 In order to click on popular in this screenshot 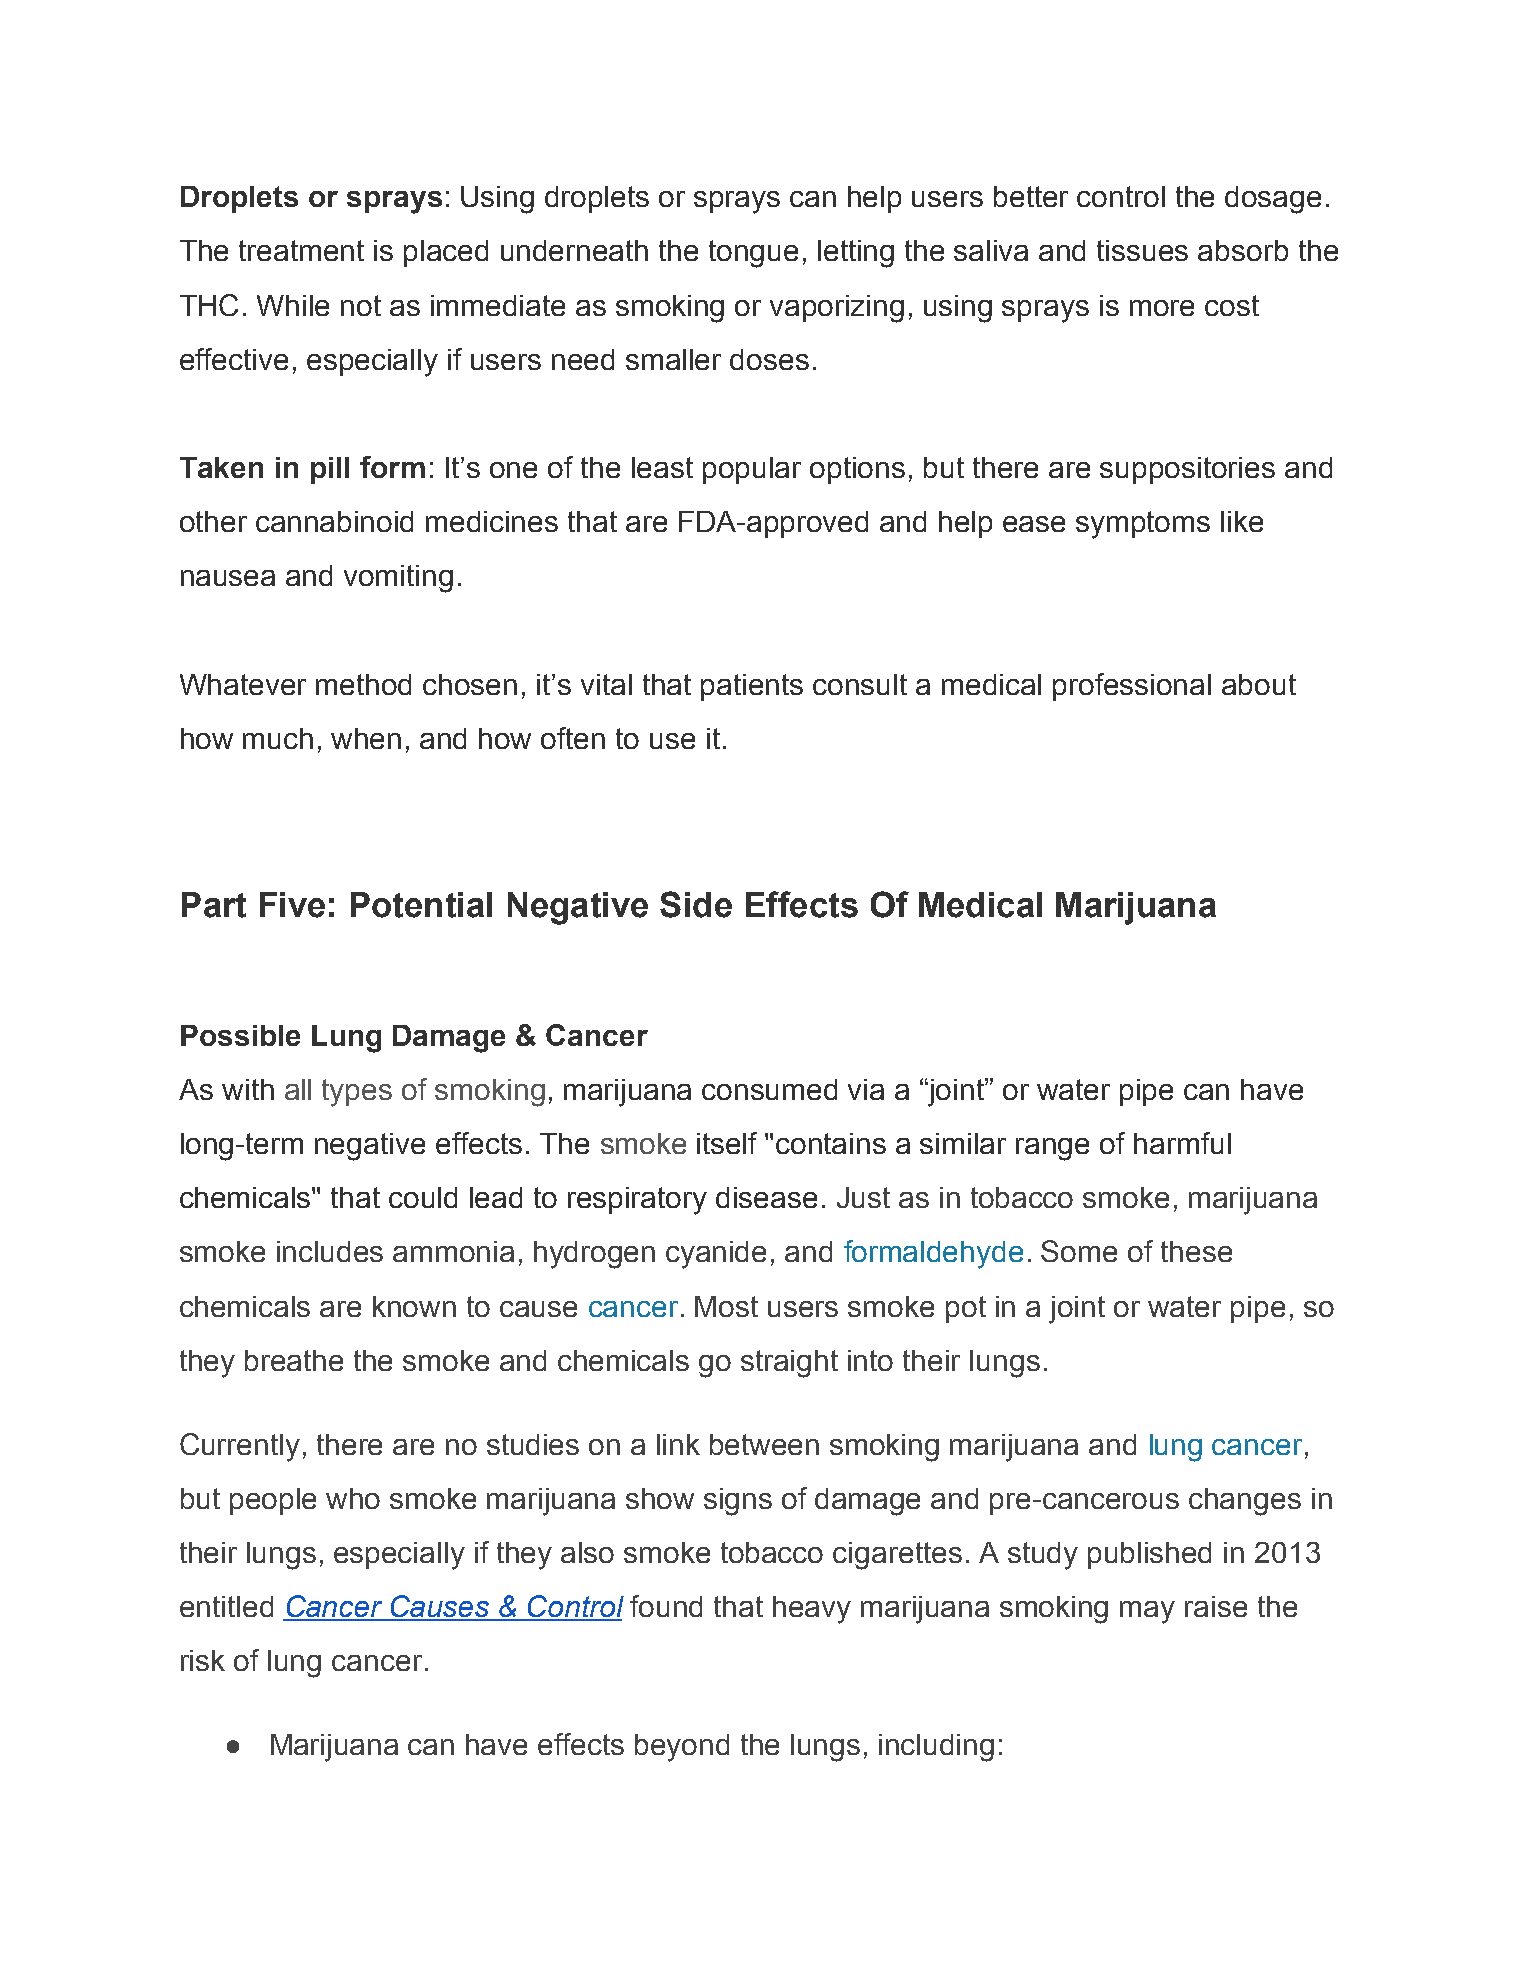, I will do `click(752, 470)`.
